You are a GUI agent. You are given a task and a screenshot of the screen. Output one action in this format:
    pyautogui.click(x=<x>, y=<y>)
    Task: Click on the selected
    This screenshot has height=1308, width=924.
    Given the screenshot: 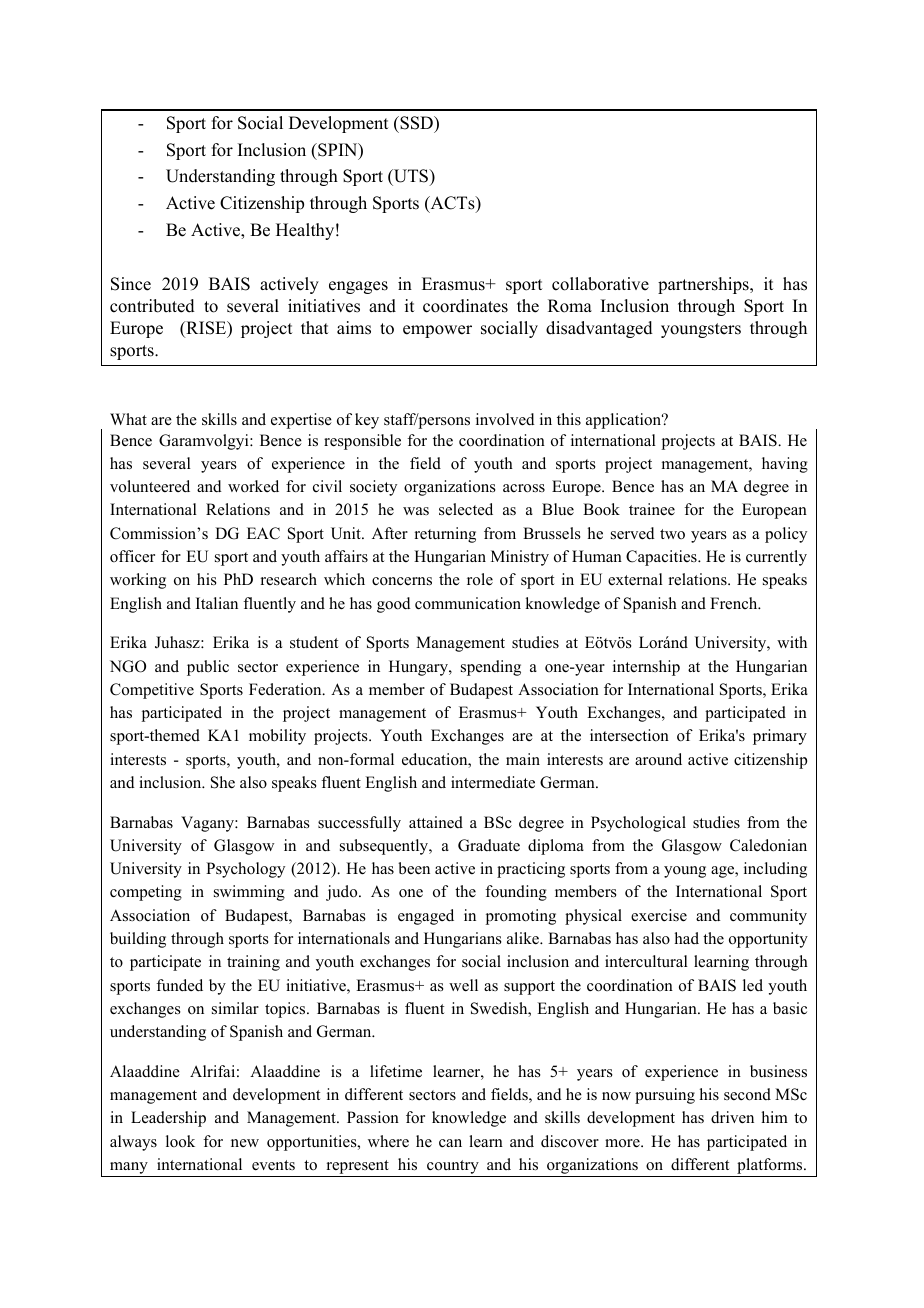 What is the action you would take?
    pyautogui.click(x=466, y=509)
